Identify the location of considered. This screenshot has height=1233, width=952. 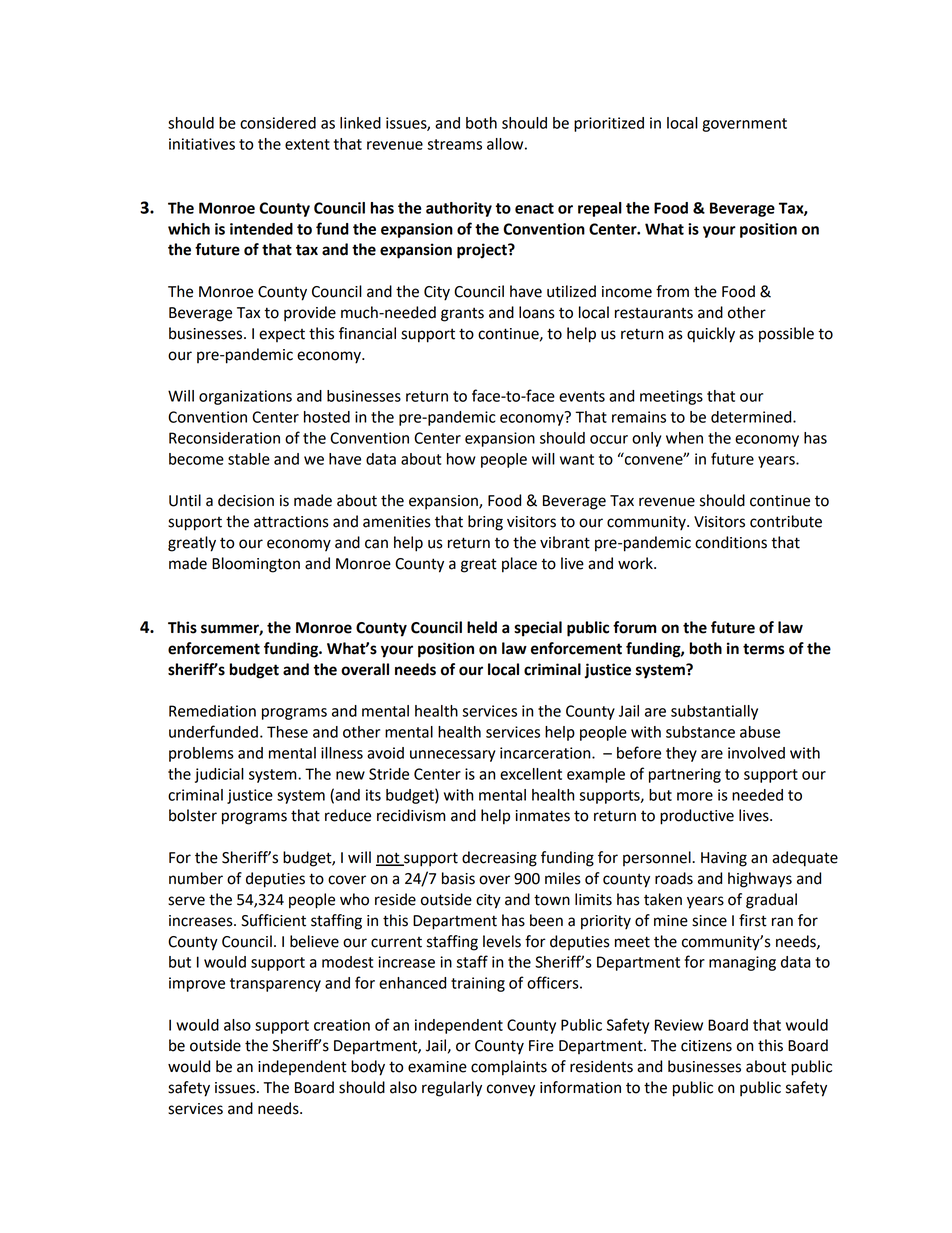
(278, 123).
